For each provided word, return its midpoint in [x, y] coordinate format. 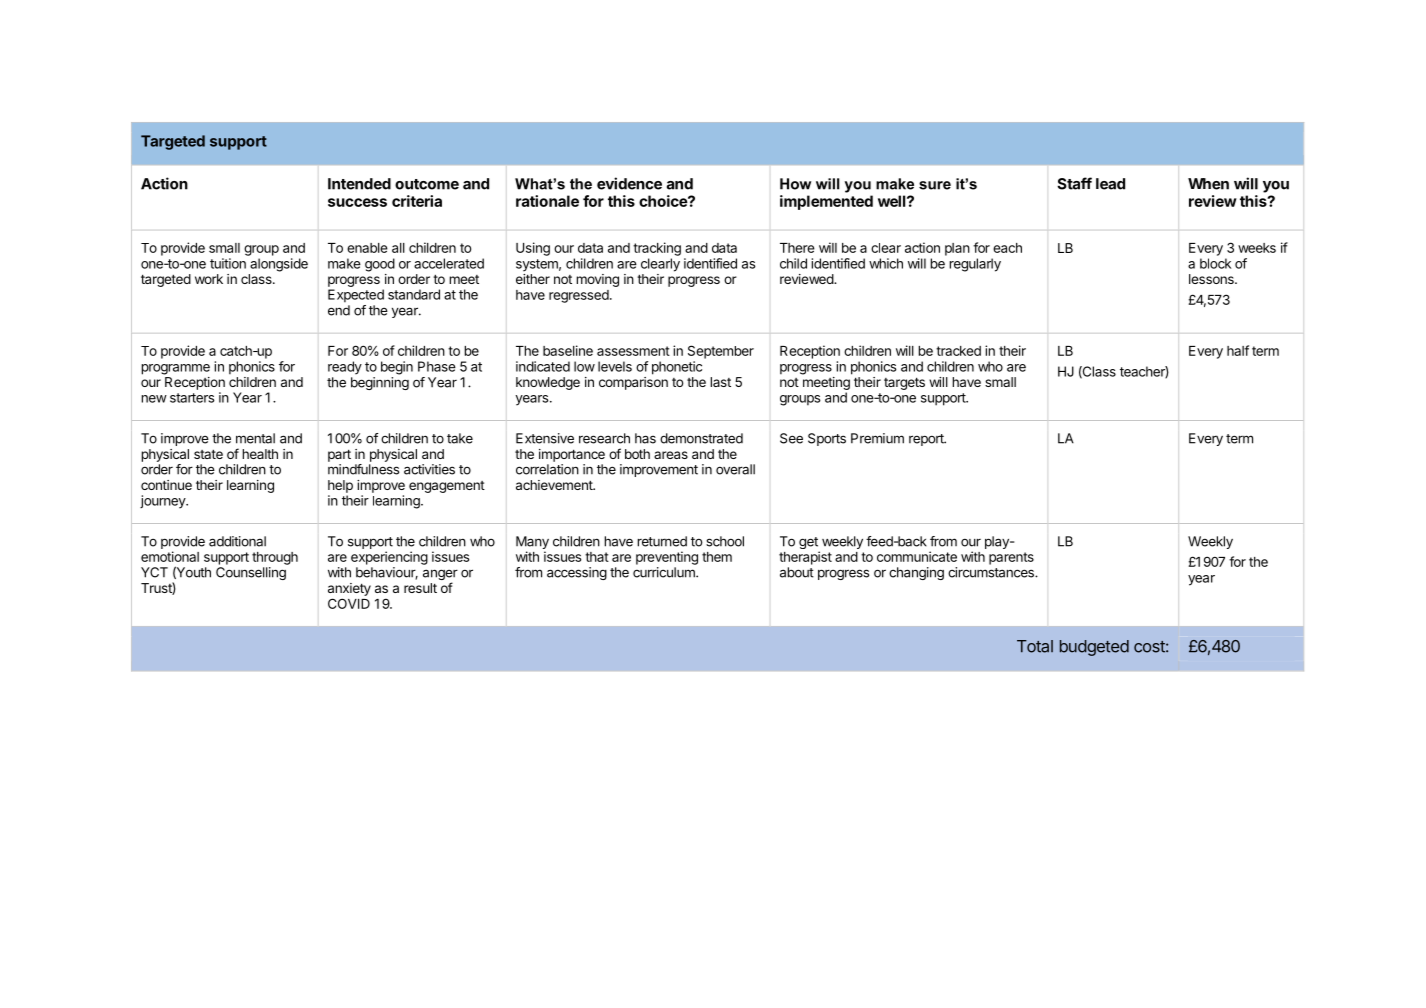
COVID [349, 603]
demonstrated [701, 438]
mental [255, 438]
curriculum [665, 572]
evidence [629, 183]
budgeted [1094, 648]
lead [1110, 184]
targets [904, 383]
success [357, 202]
